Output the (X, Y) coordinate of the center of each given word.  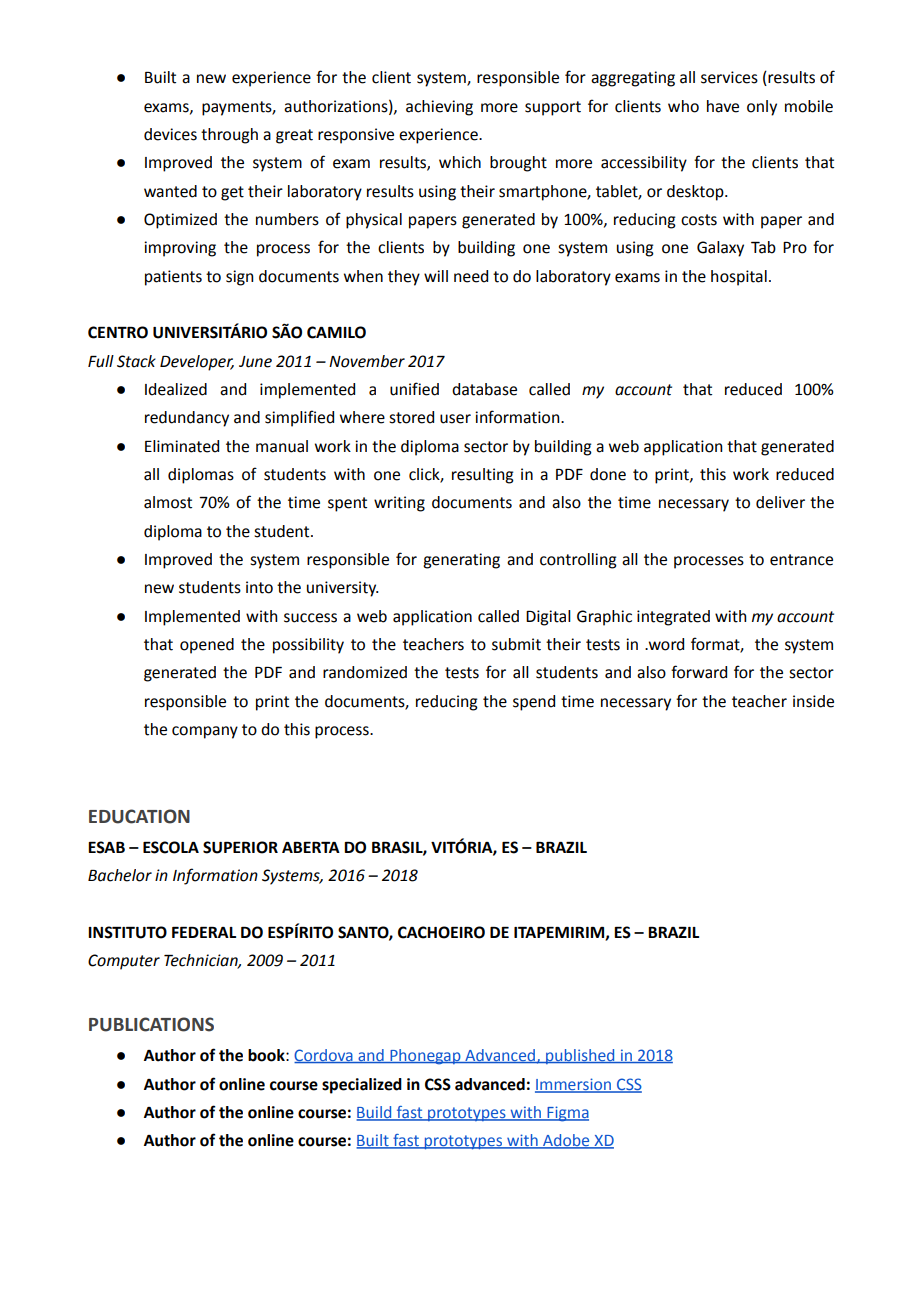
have (723, 106)
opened (207, 646)
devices (170, 134)
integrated (673, 618)
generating (461, 561)
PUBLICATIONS (151, 1024)
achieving (439, 108)
